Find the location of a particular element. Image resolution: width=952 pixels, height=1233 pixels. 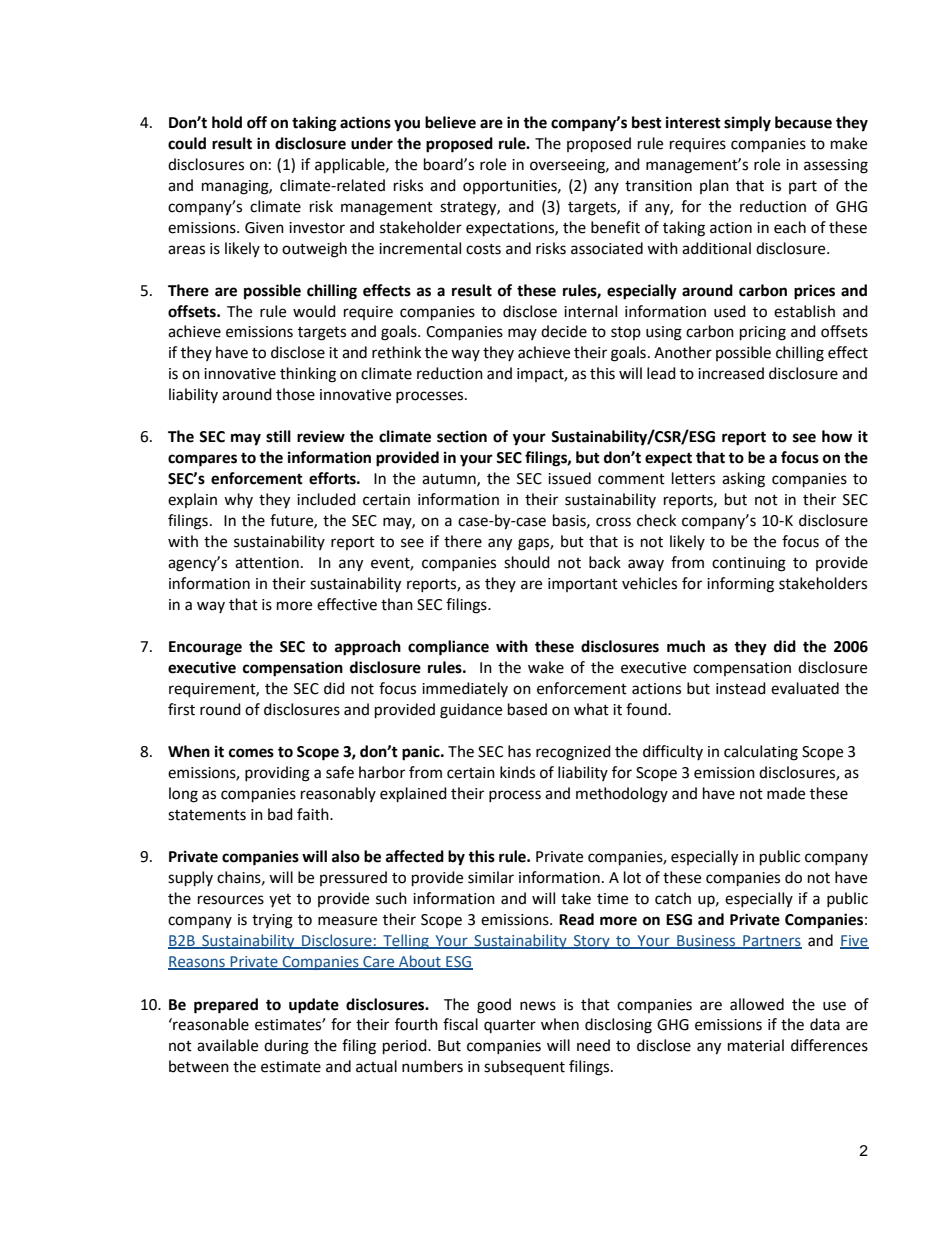

should is located at coordinates (527, 562).
